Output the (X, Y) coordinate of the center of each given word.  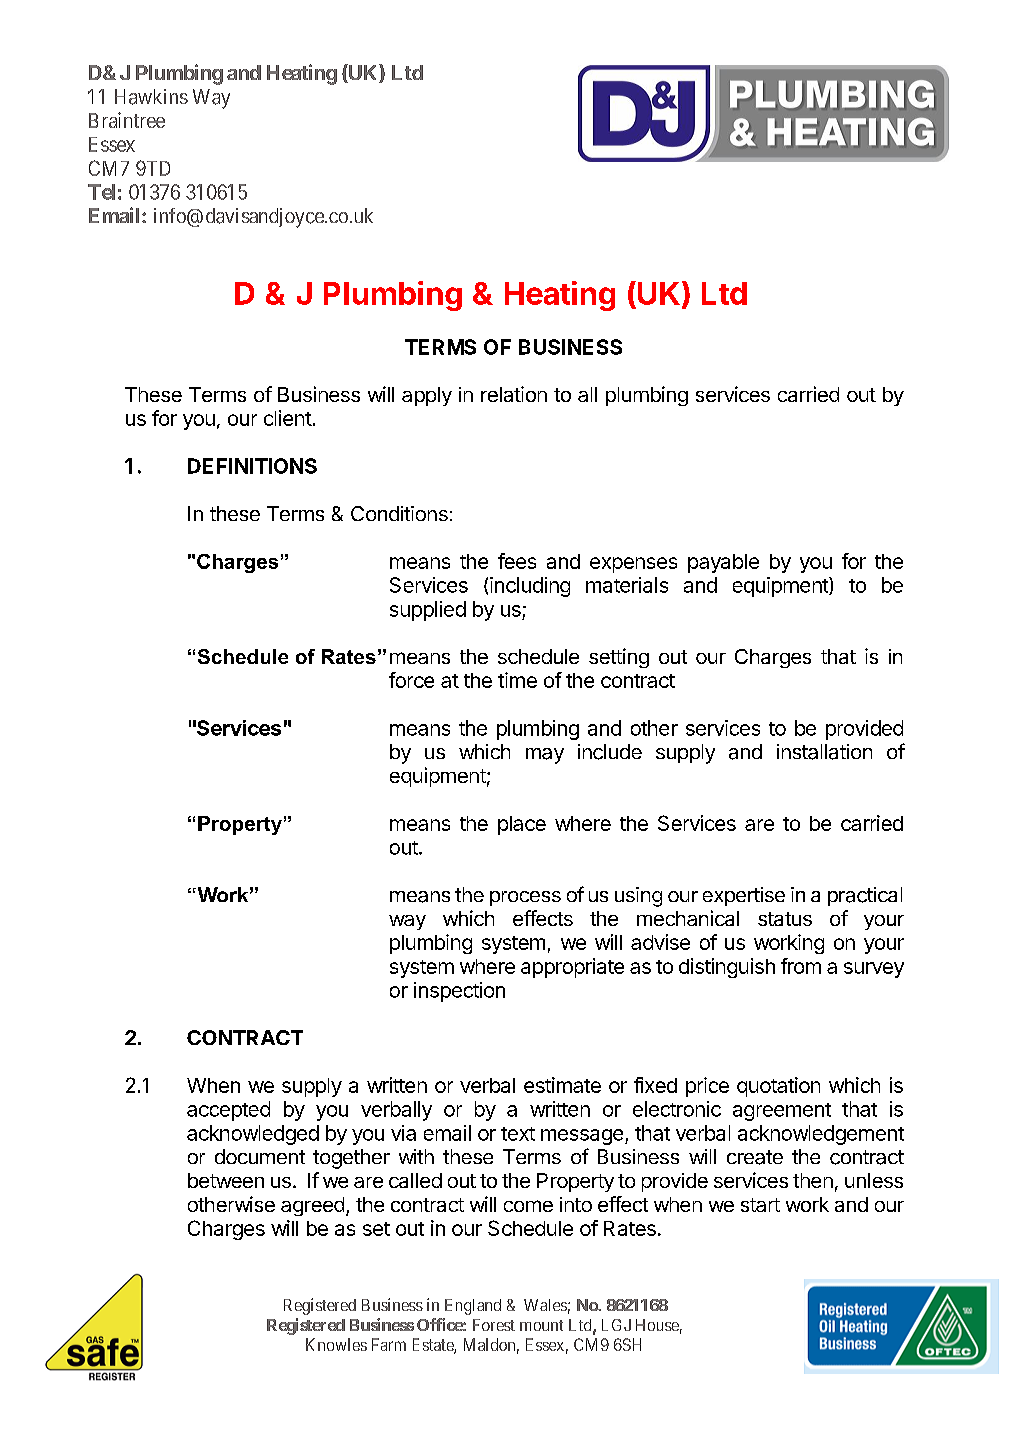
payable (723, 563)
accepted (228, 1111)
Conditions (399, 513)
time (517, 680)
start (760, 1205)
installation (824, 752)
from (801, 966)
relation (514, 394)
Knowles (336, 1344)
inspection (459, 992)
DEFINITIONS (252, 466)
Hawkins (151, 97)
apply (427, 396)
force (411, 680)
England (473, 1307)
